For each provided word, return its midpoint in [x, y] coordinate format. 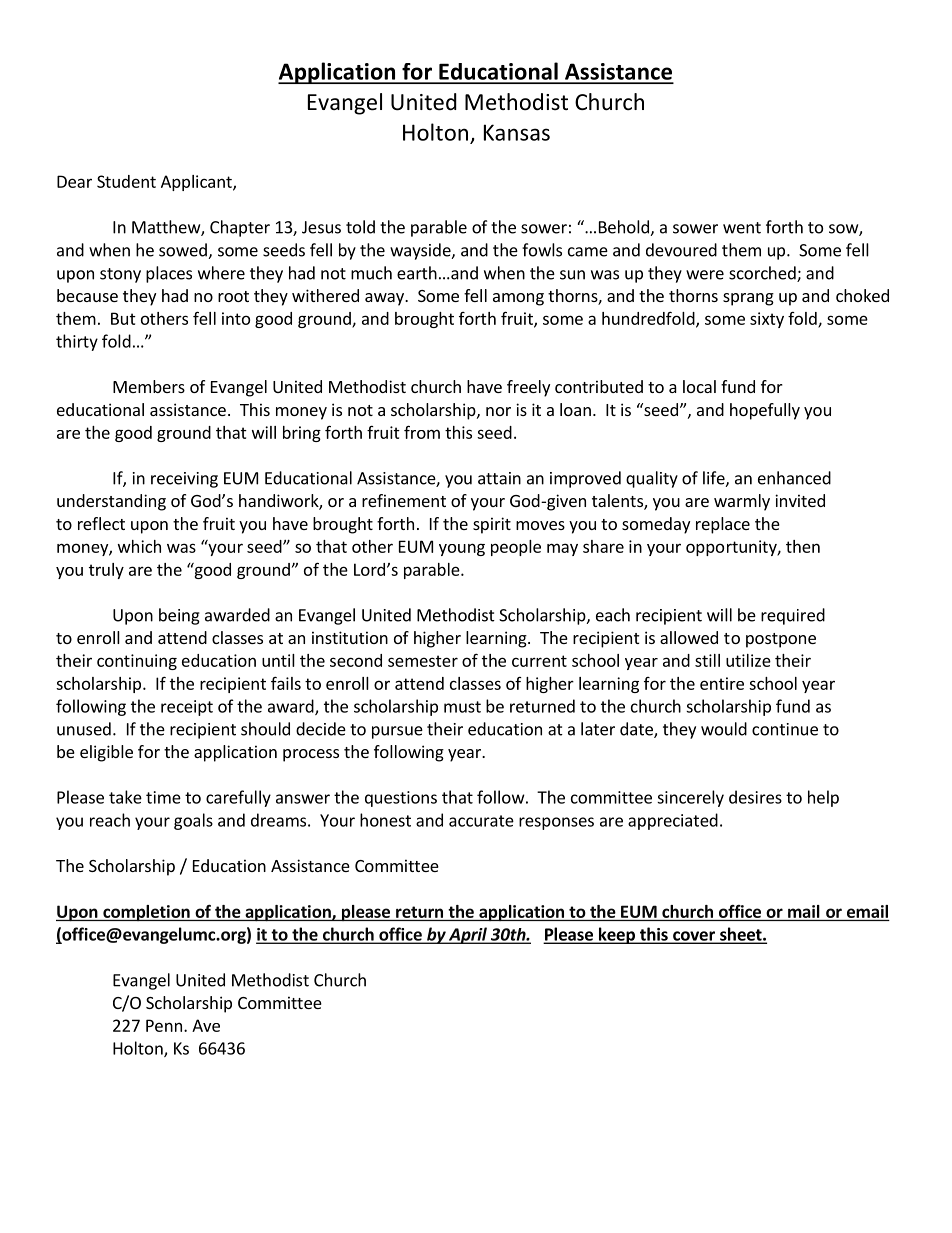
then [803, 546]
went [742, 228]
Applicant [197, 183]
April [468, 935]
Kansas [517, 132]
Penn [164, 1025]
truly [106, 571]
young [462, 549]
